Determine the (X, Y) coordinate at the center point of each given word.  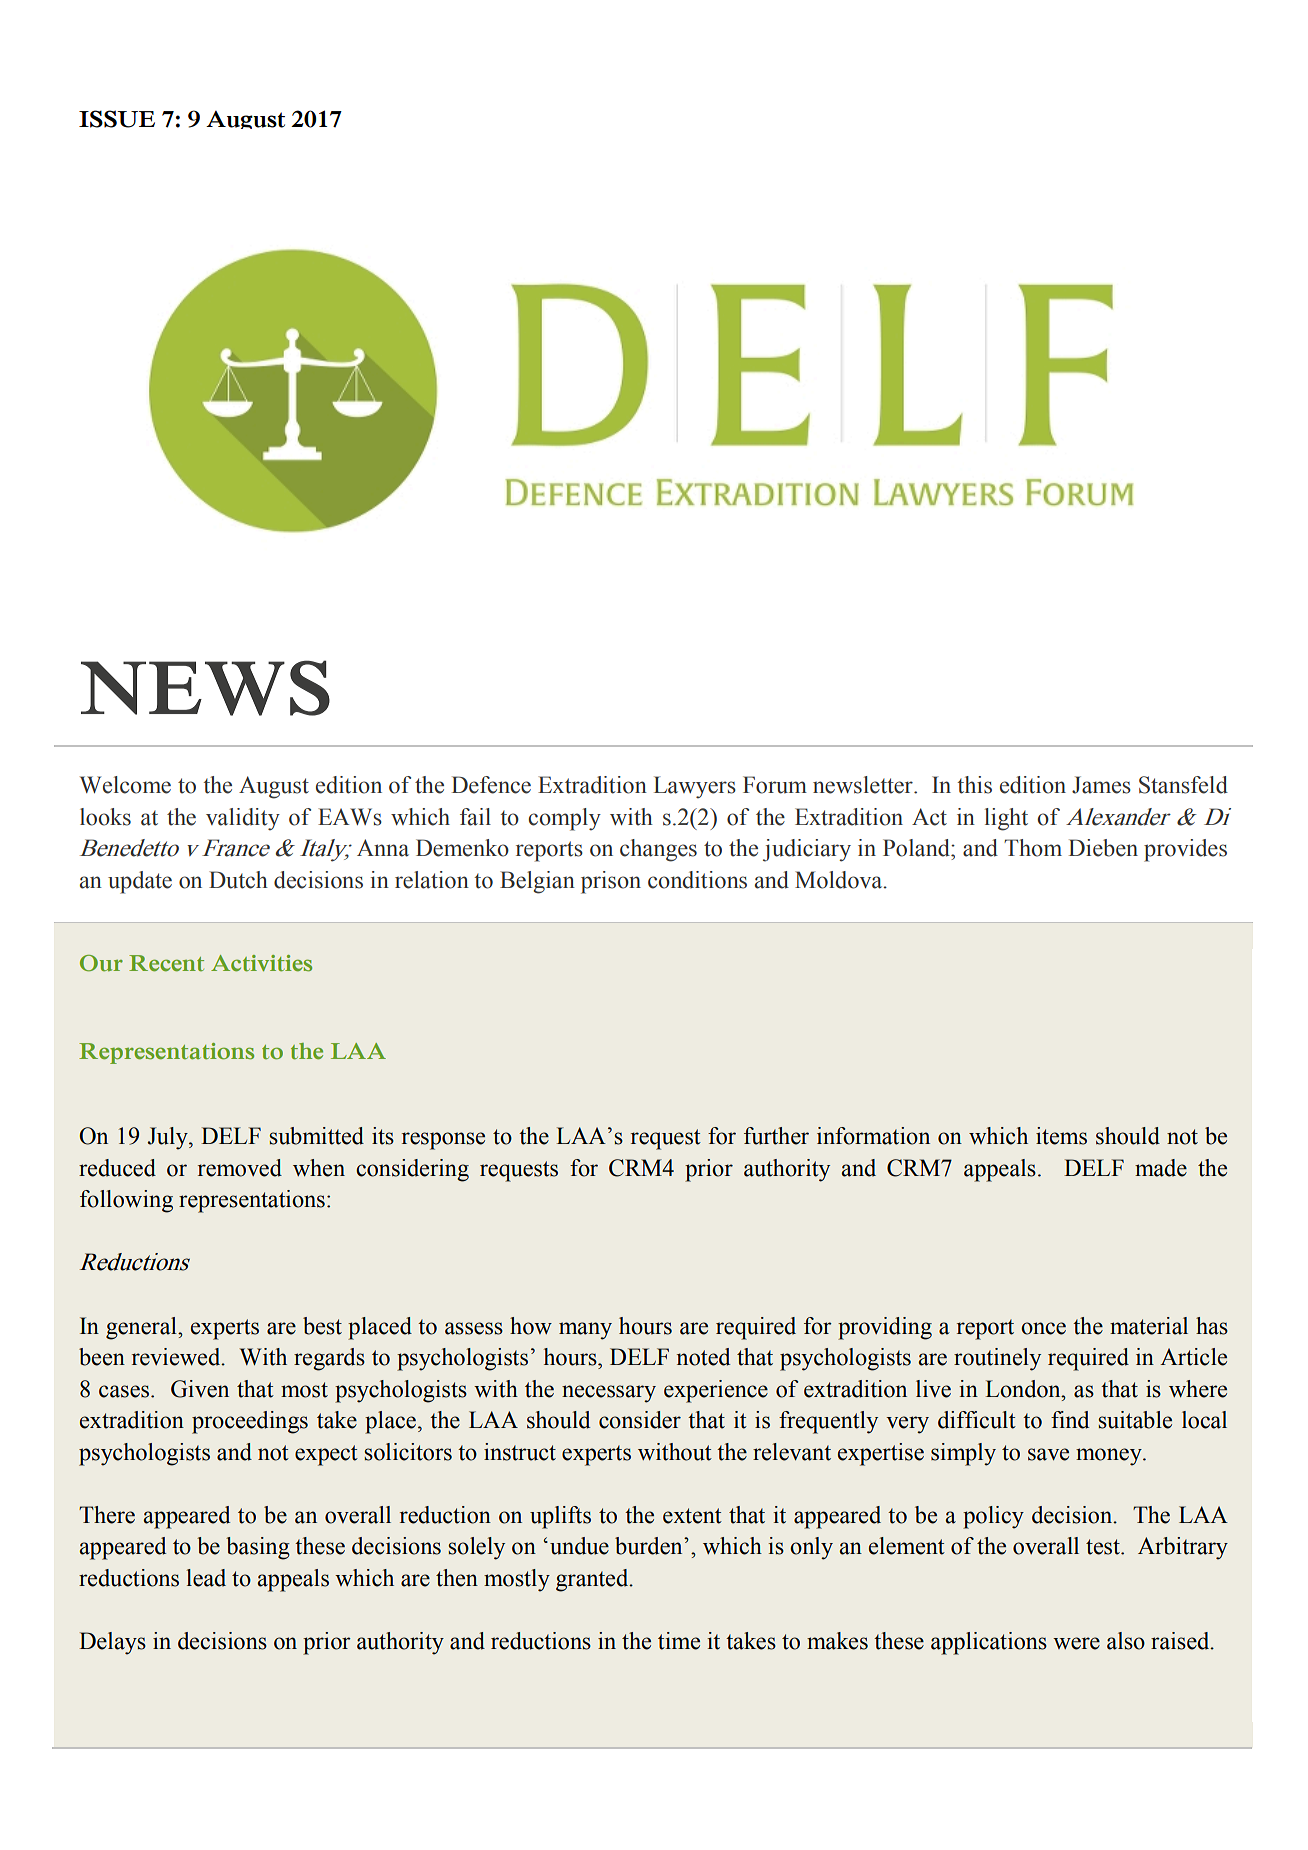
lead (206, 1578)
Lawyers (695, 787)
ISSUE (117, 119)
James (1101, 785)
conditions (697, 880)
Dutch (238, 880)
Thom (1033, 848)
